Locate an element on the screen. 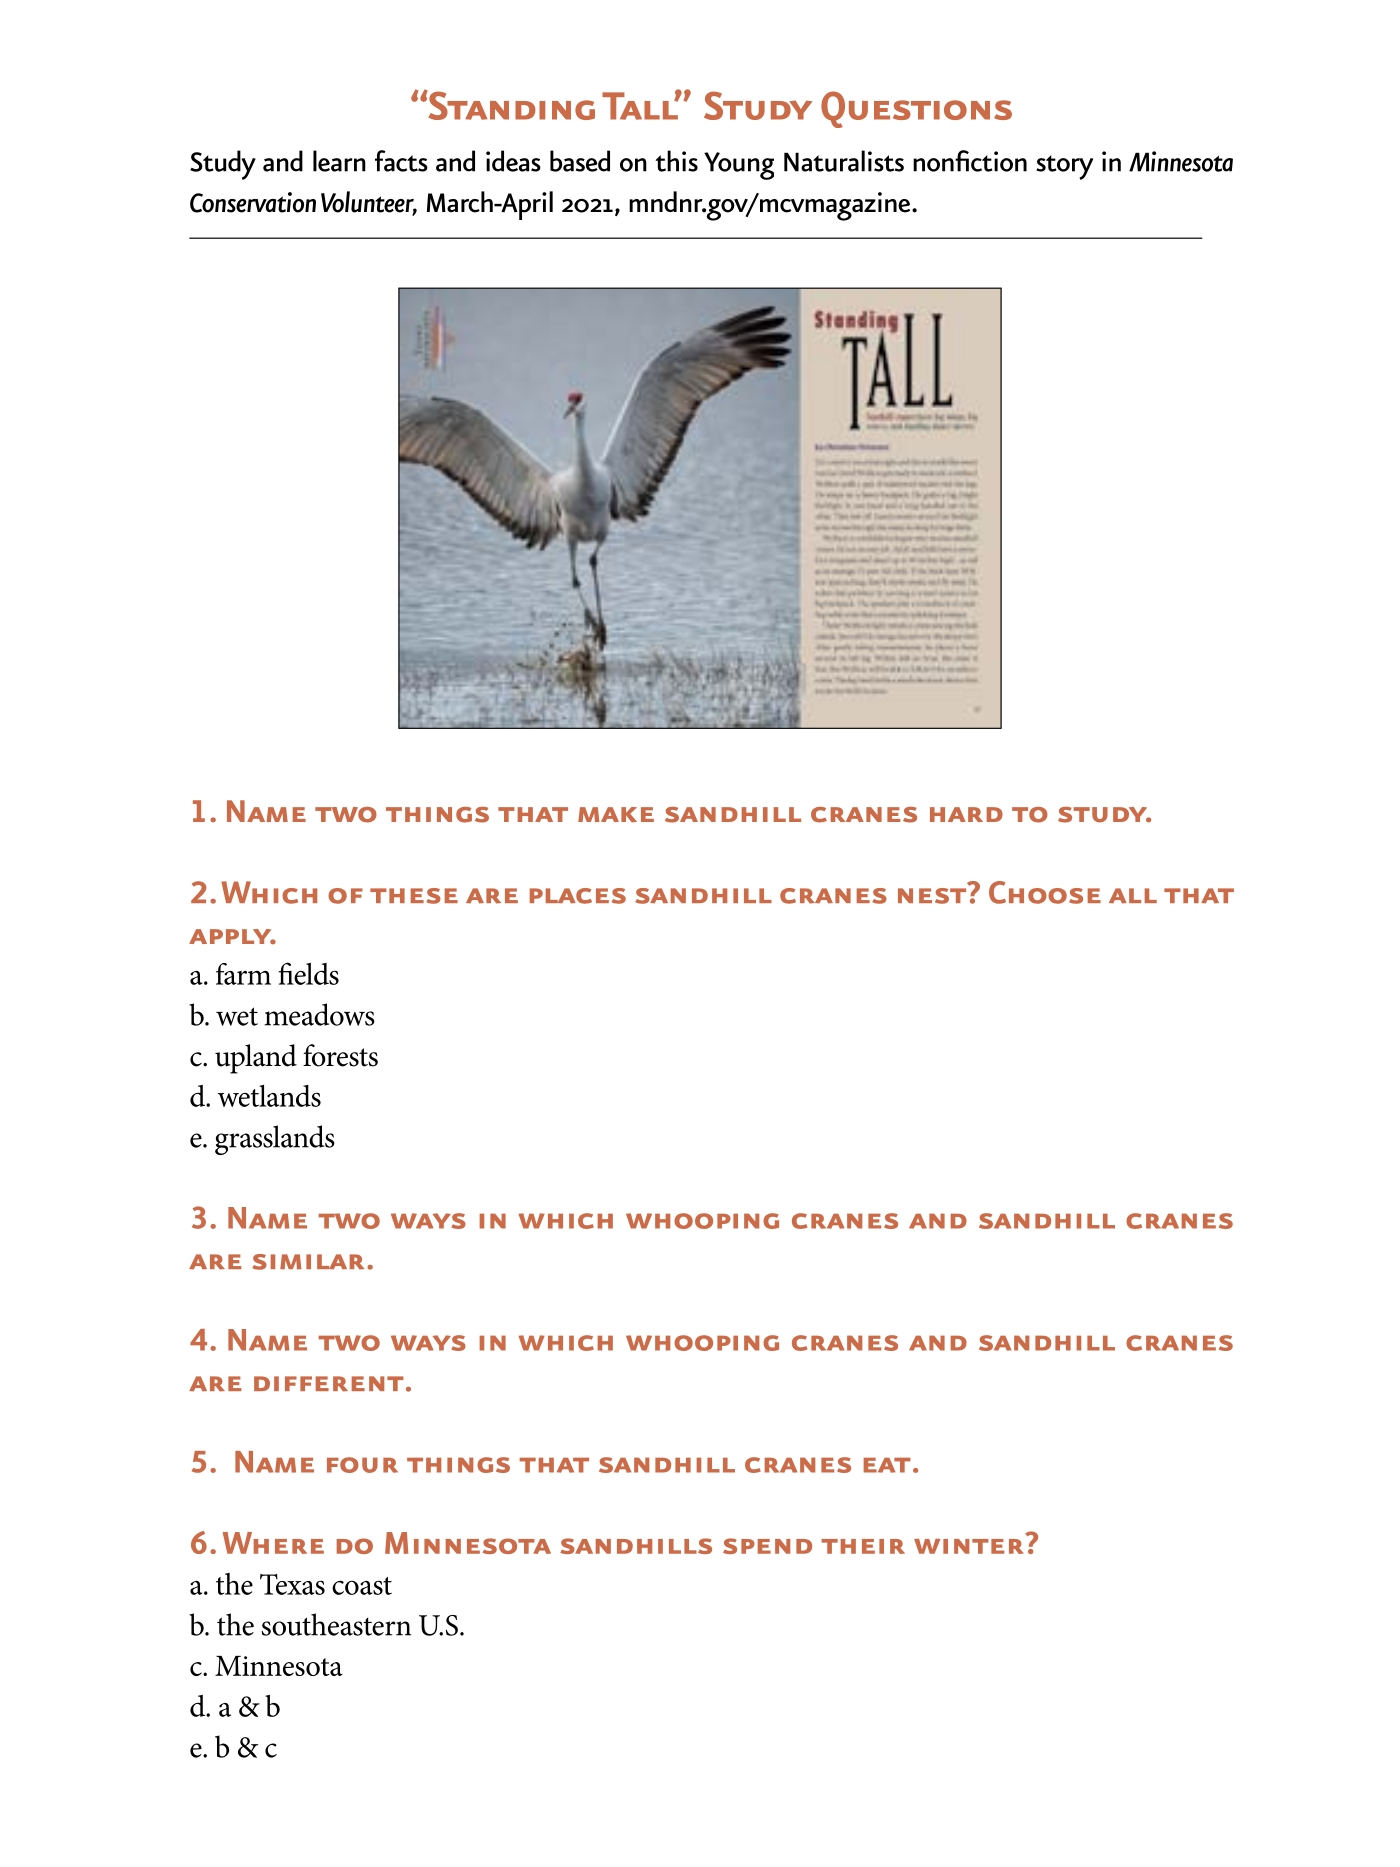 The width and height of the screenshot is (1400, 1867). make is located at coordinates (616, 814).
